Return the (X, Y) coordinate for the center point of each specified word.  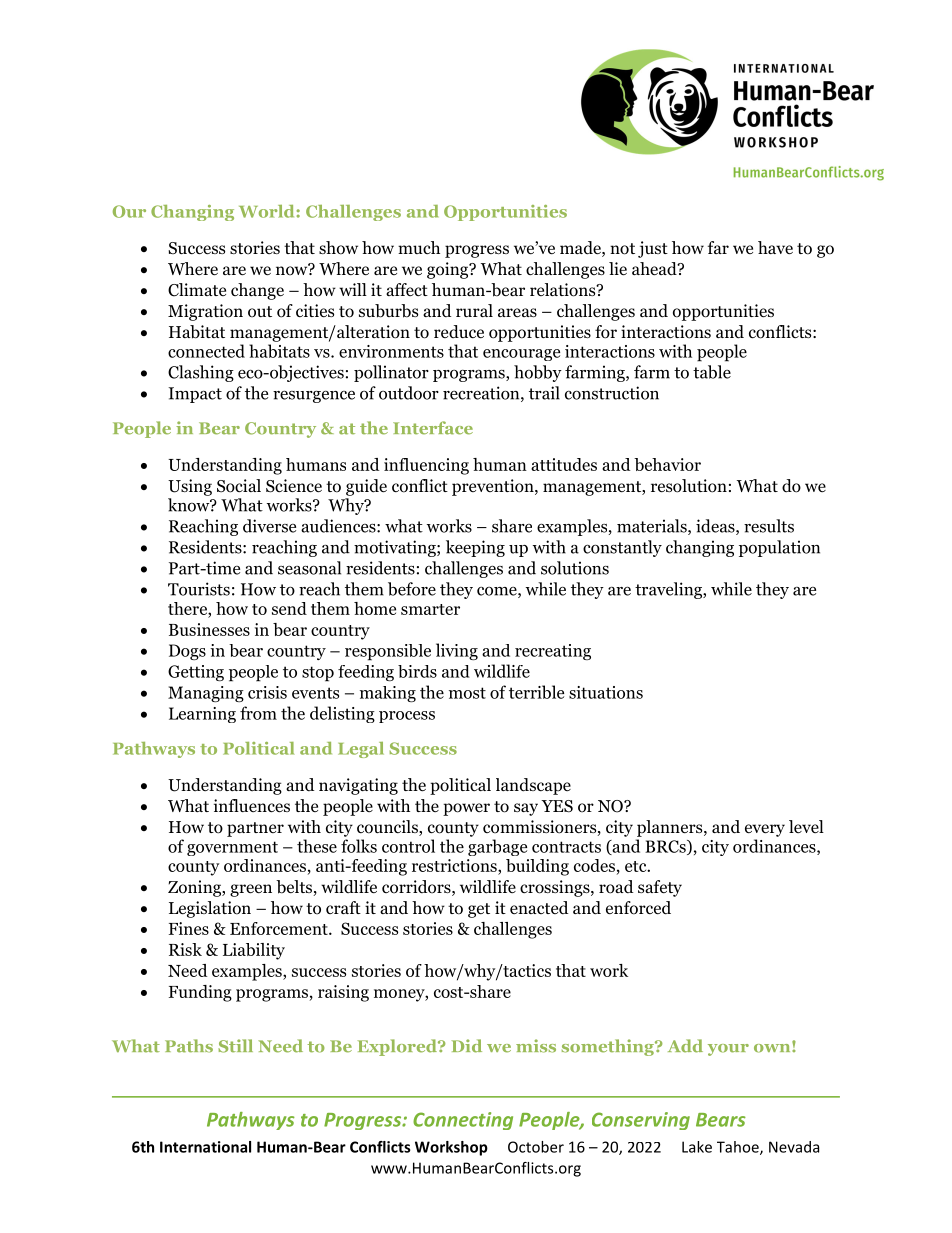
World (268, 211)
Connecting (463, 1121)
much (419, 247)
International (205, 1147)
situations (606, 692)
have (775, 248)
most (467, 693)
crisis (267, 692)
